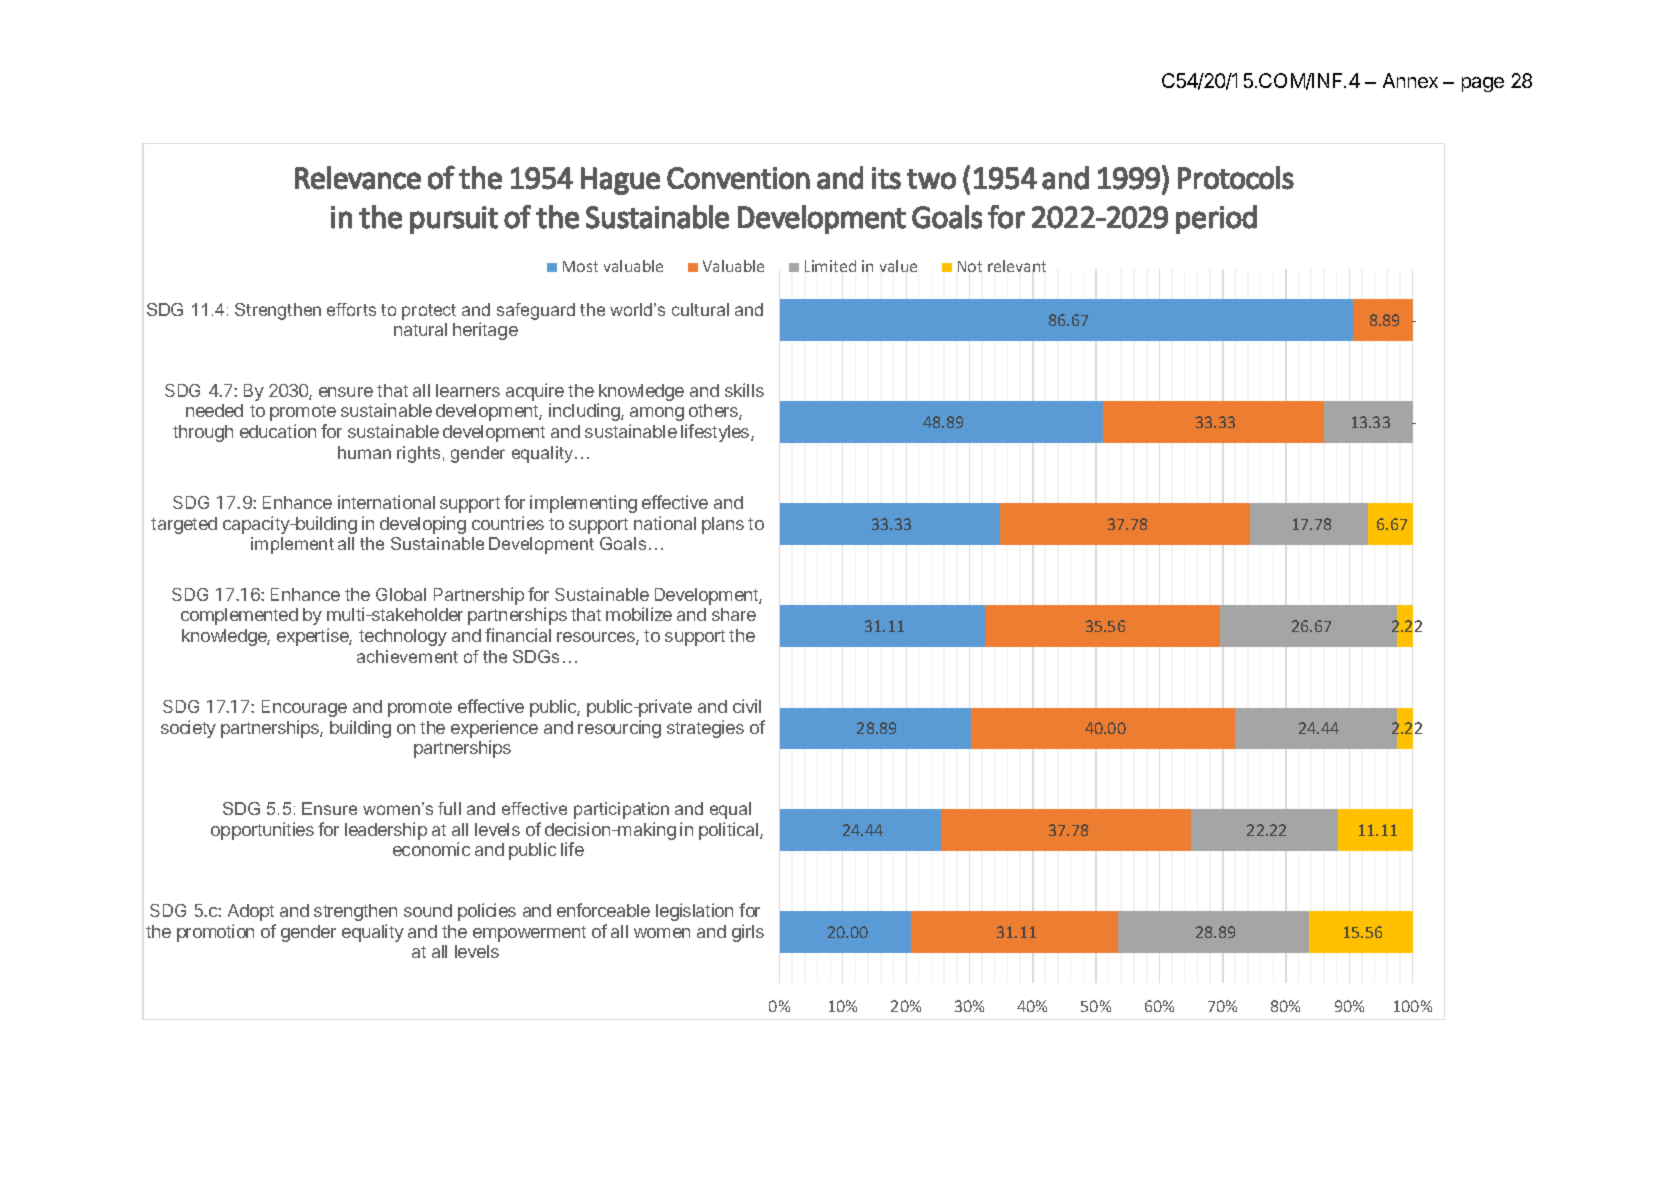 The width and height of the document is (1675, 1184). Describe the element at coordinates (886, 178) in the document. I see `its` at that location.
